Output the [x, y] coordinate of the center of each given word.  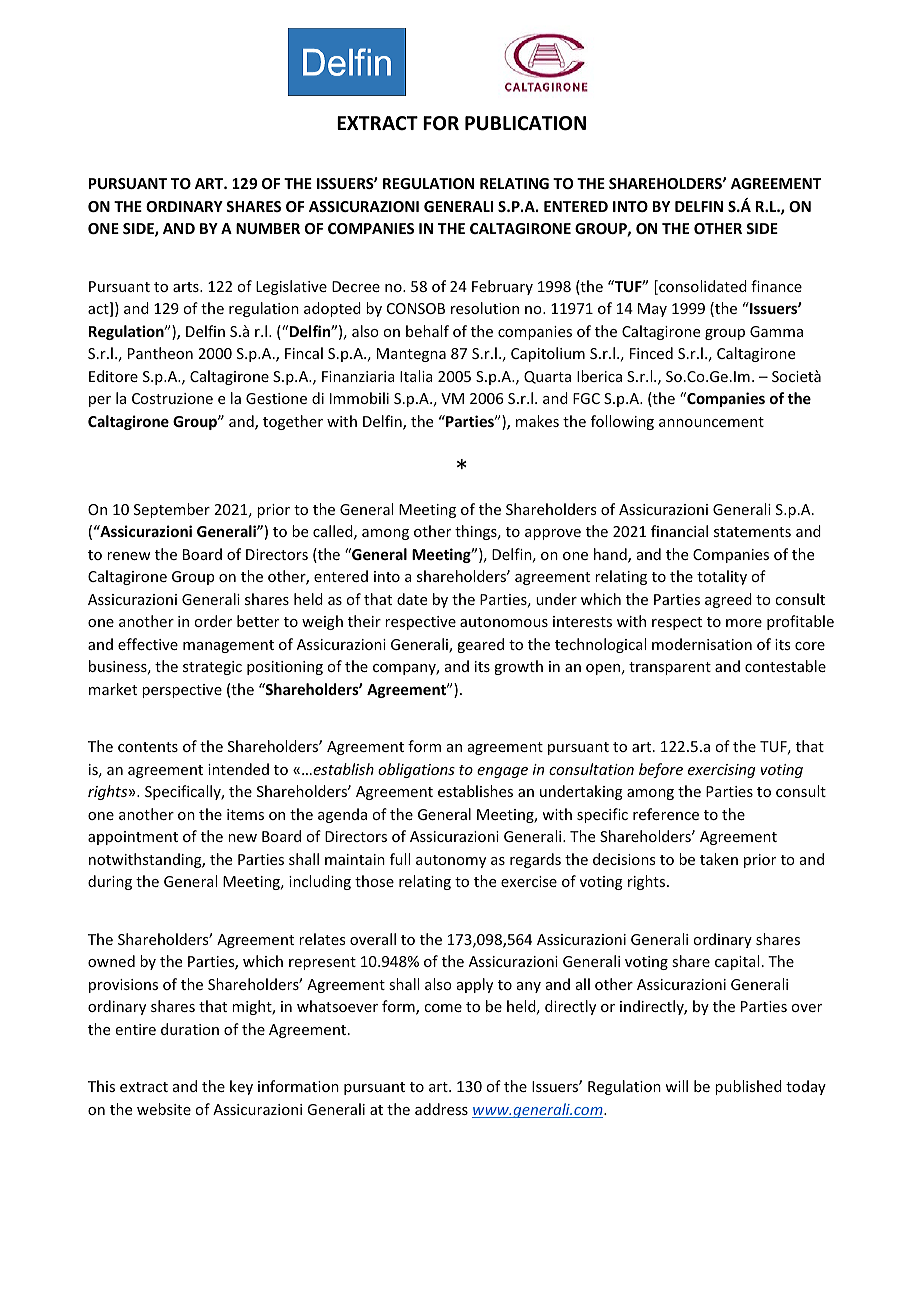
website [164, 1109]
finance [776, 286]
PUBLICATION [525, 123]
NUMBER [268, 228]
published [748, 1087]
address [441, 1109]
